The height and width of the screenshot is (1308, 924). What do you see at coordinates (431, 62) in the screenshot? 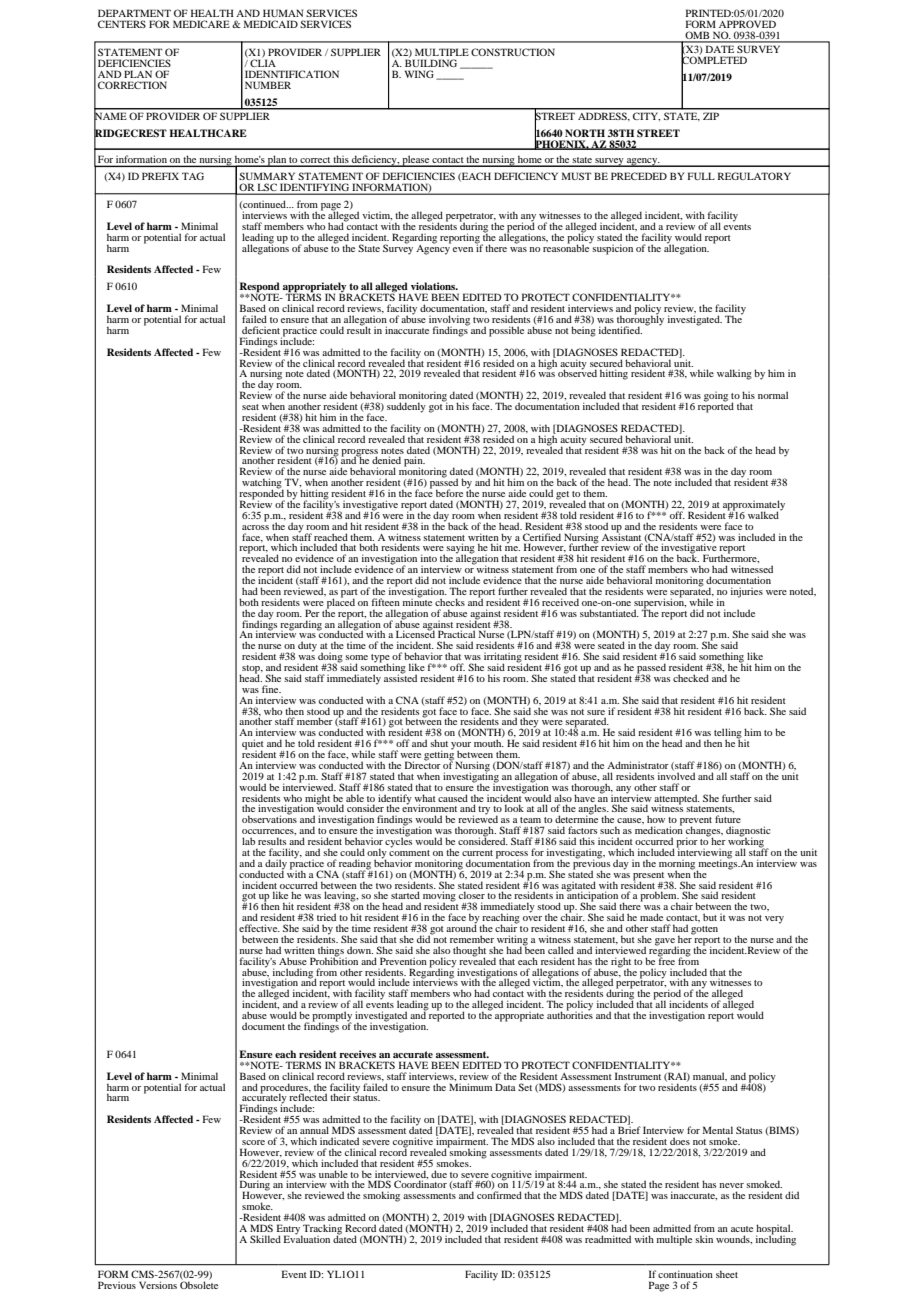
I see `BUILDING` at bounding box center [431, 62].
